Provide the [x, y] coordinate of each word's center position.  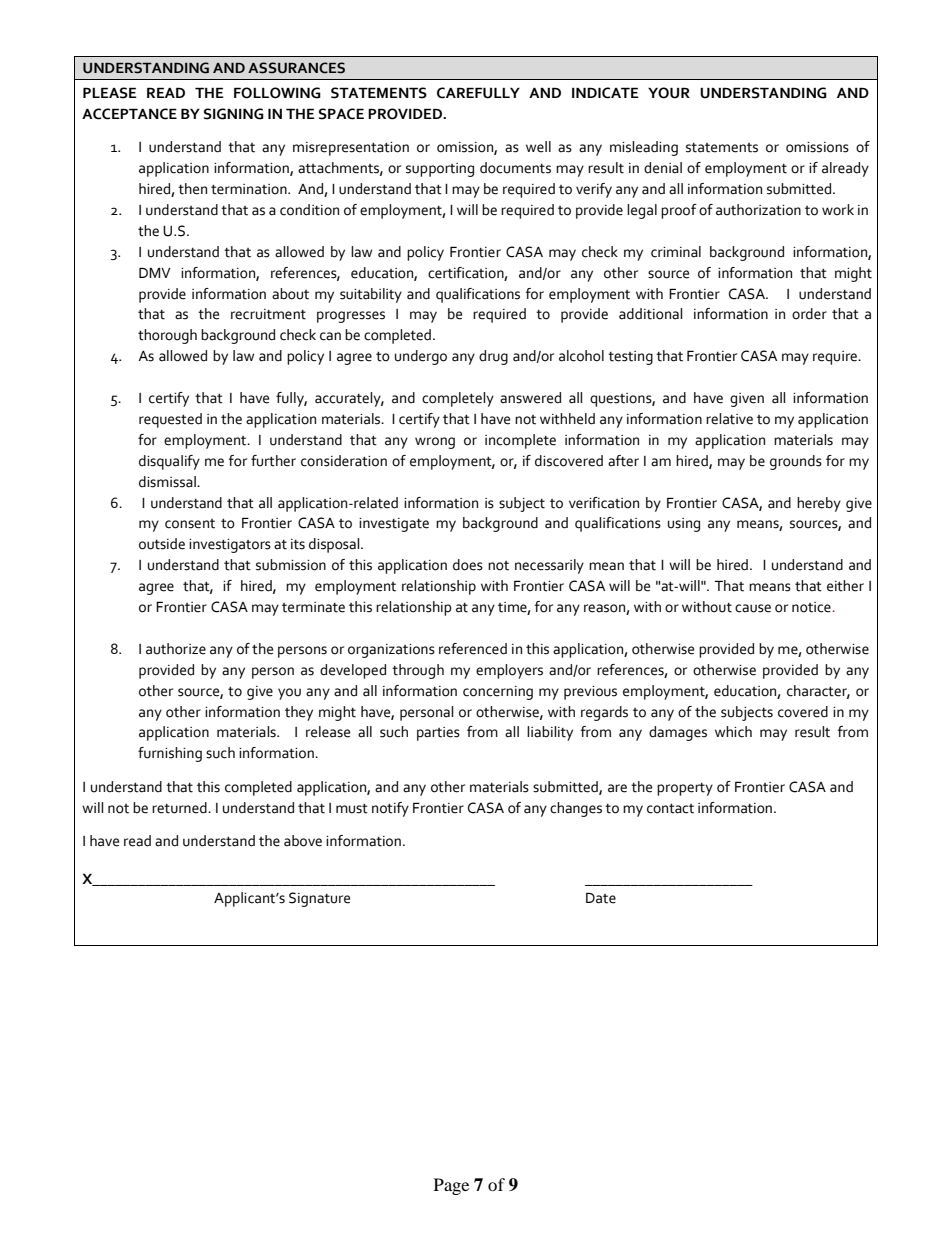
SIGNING [234, 114]
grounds [796, 462]
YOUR [669, 93]
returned [180, 808]
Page [451, 1186]
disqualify [169, 462]
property [685, 789]
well [538, 147]
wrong [435, 443]
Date [601, 898]
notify [390, 809]
